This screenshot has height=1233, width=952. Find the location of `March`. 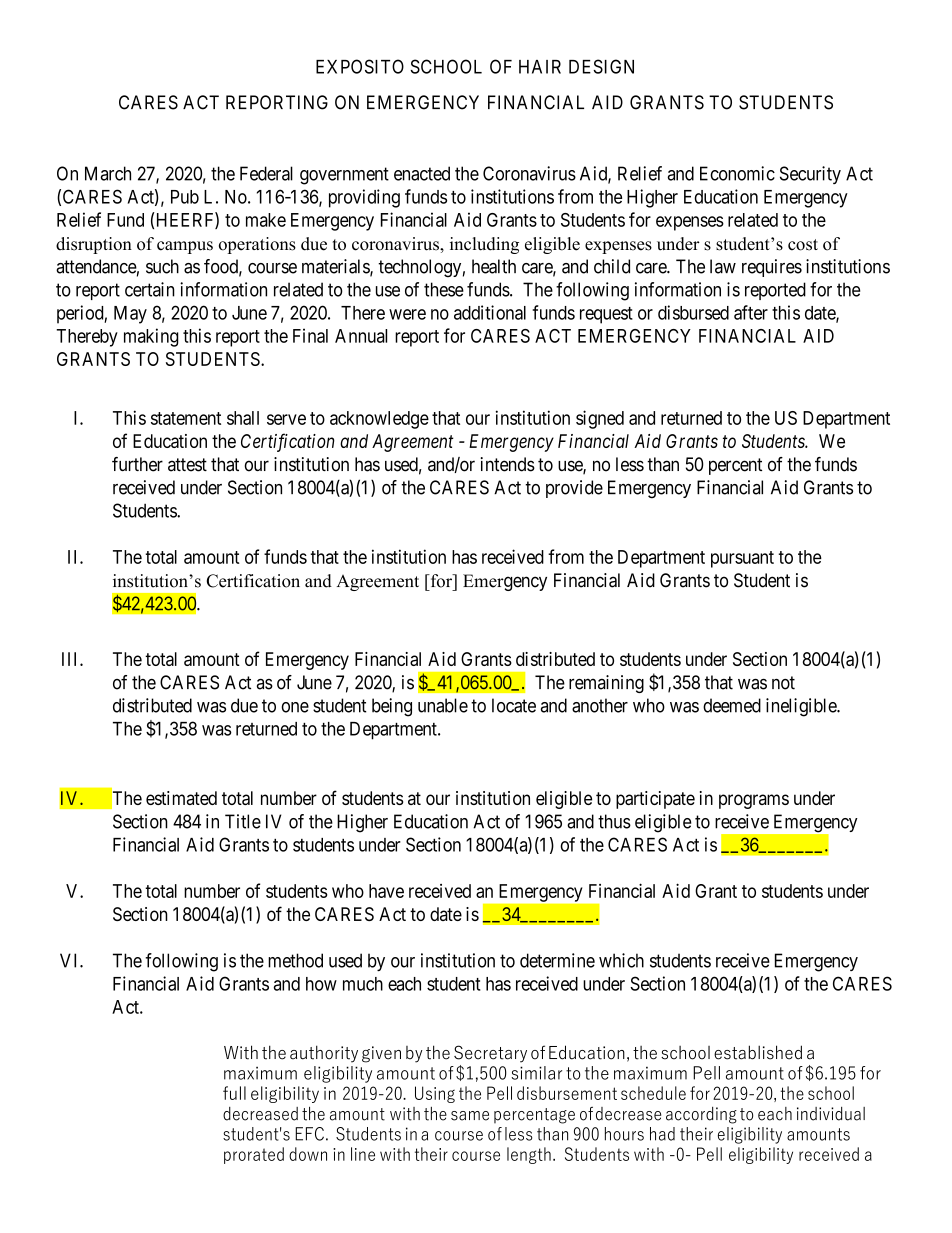

March is located at coordinates (108, 173).
